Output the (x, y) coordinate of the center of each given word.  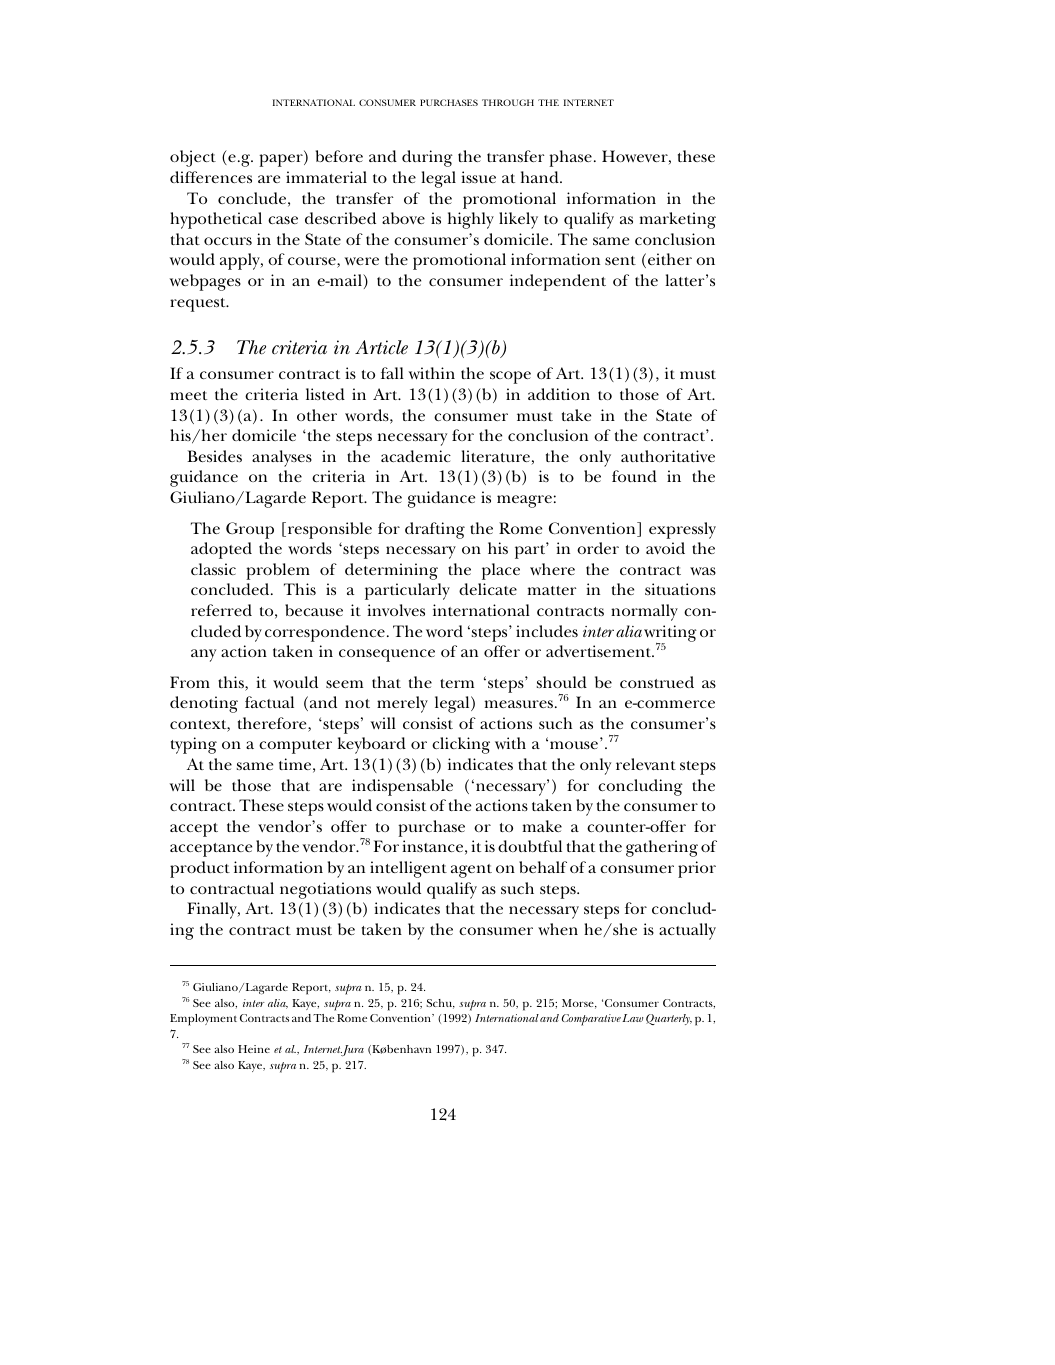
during (427, 158)
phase (570, 158)
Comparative (591, 1020)
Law (632, 1018)
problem (278, 571)
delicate (488, 589)
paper (282, 160)
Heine (254, 1049)
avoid (665, 548)
